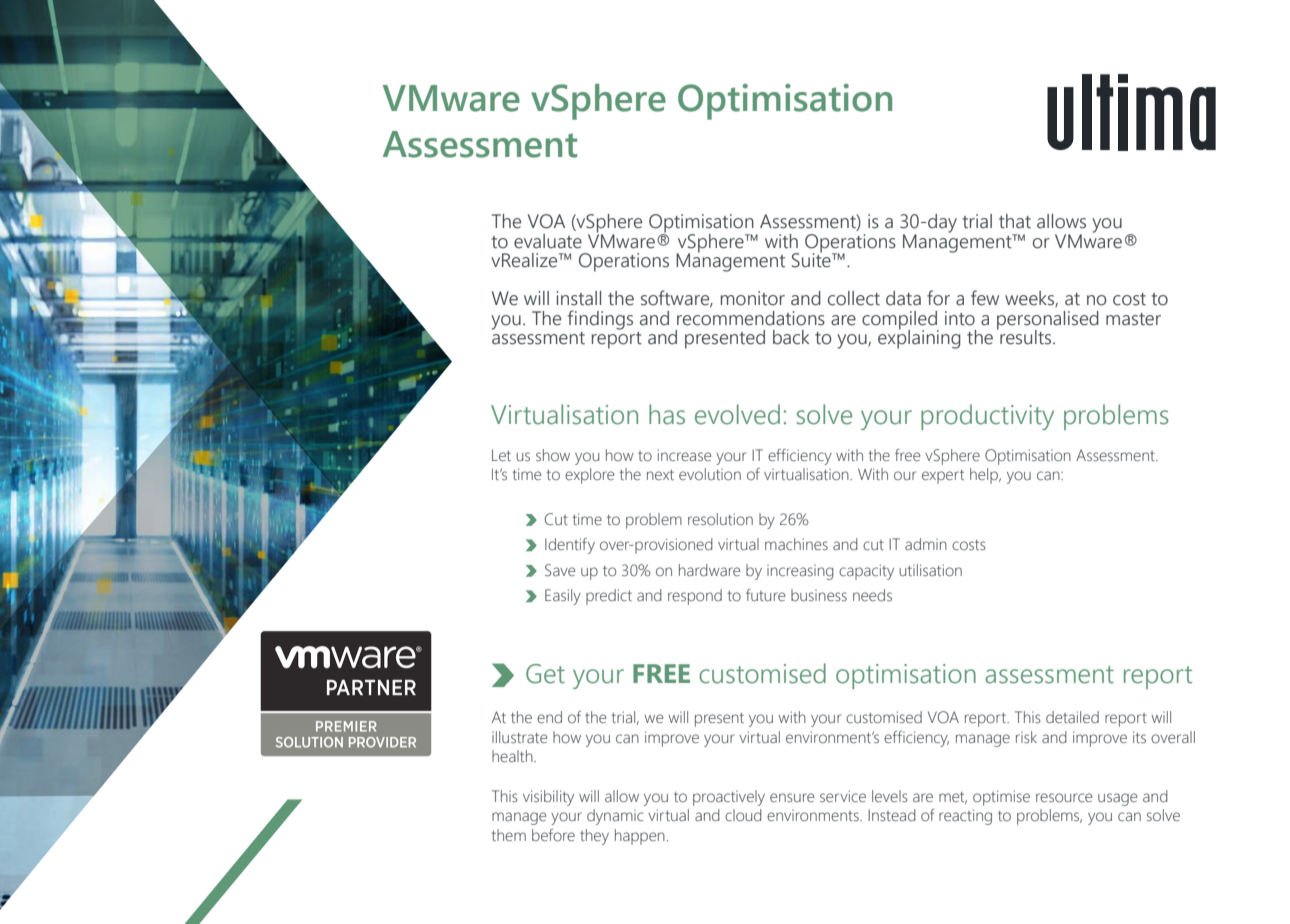 The height and width of the screenshot is (924, 1290). What do you see at coordinates (843, 796) in the screenshot?
I see `service` at bounding box center [843, 796].
